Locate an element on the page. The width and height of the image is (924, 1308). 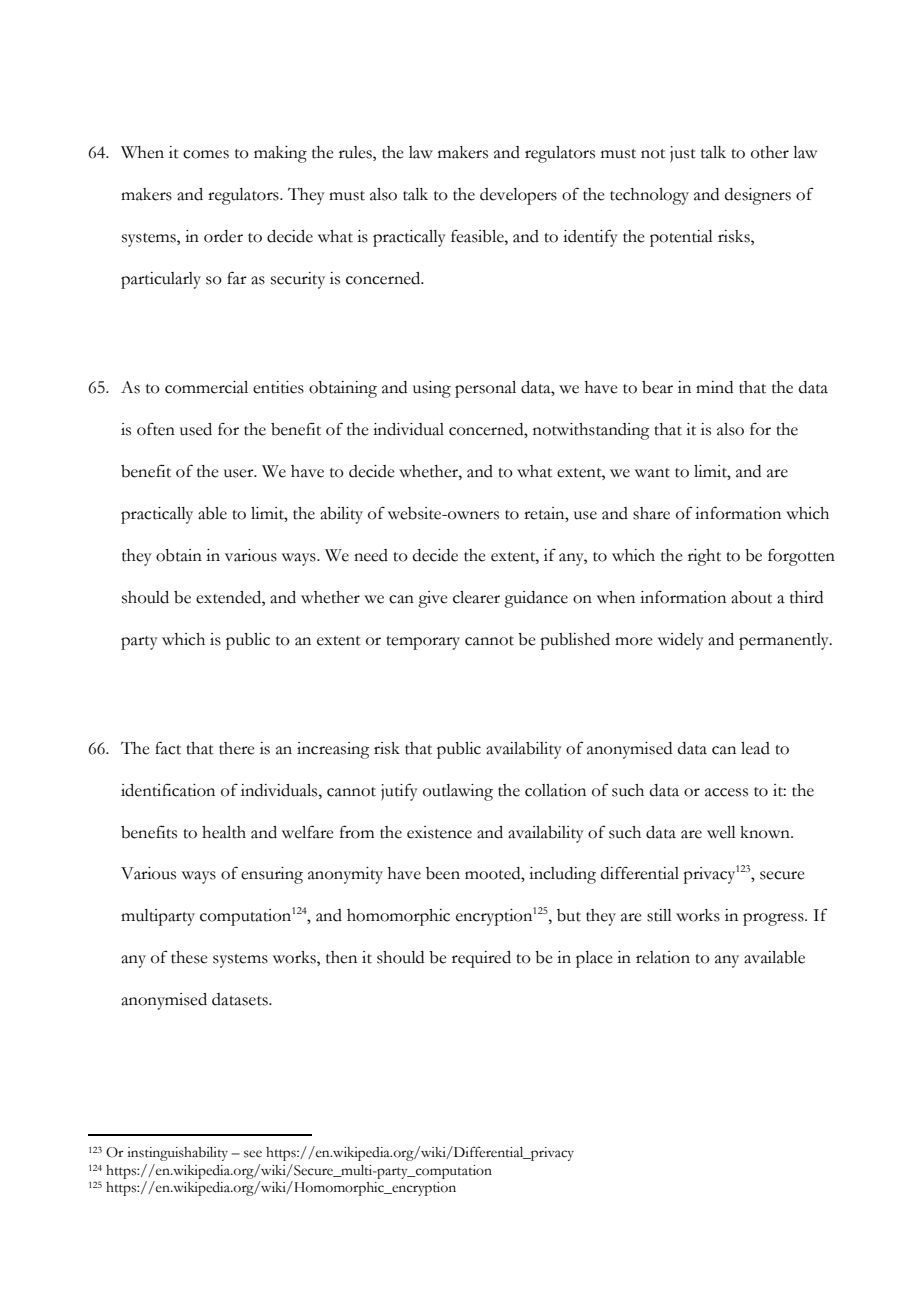
relation is located at coordinates (663, 957).
